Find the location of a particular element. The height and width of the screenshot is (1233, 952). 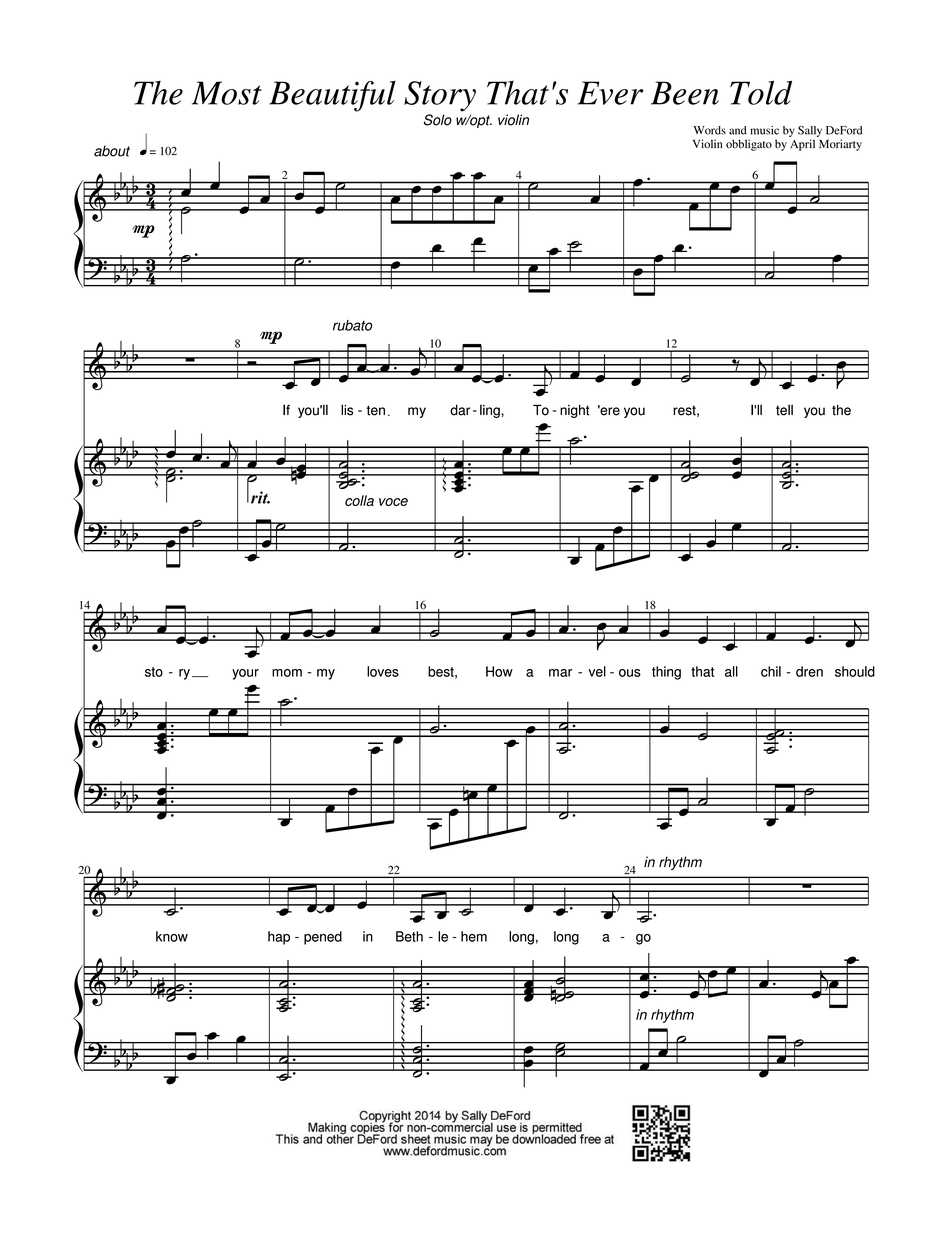

voce is located at coordinates (393, 502).
